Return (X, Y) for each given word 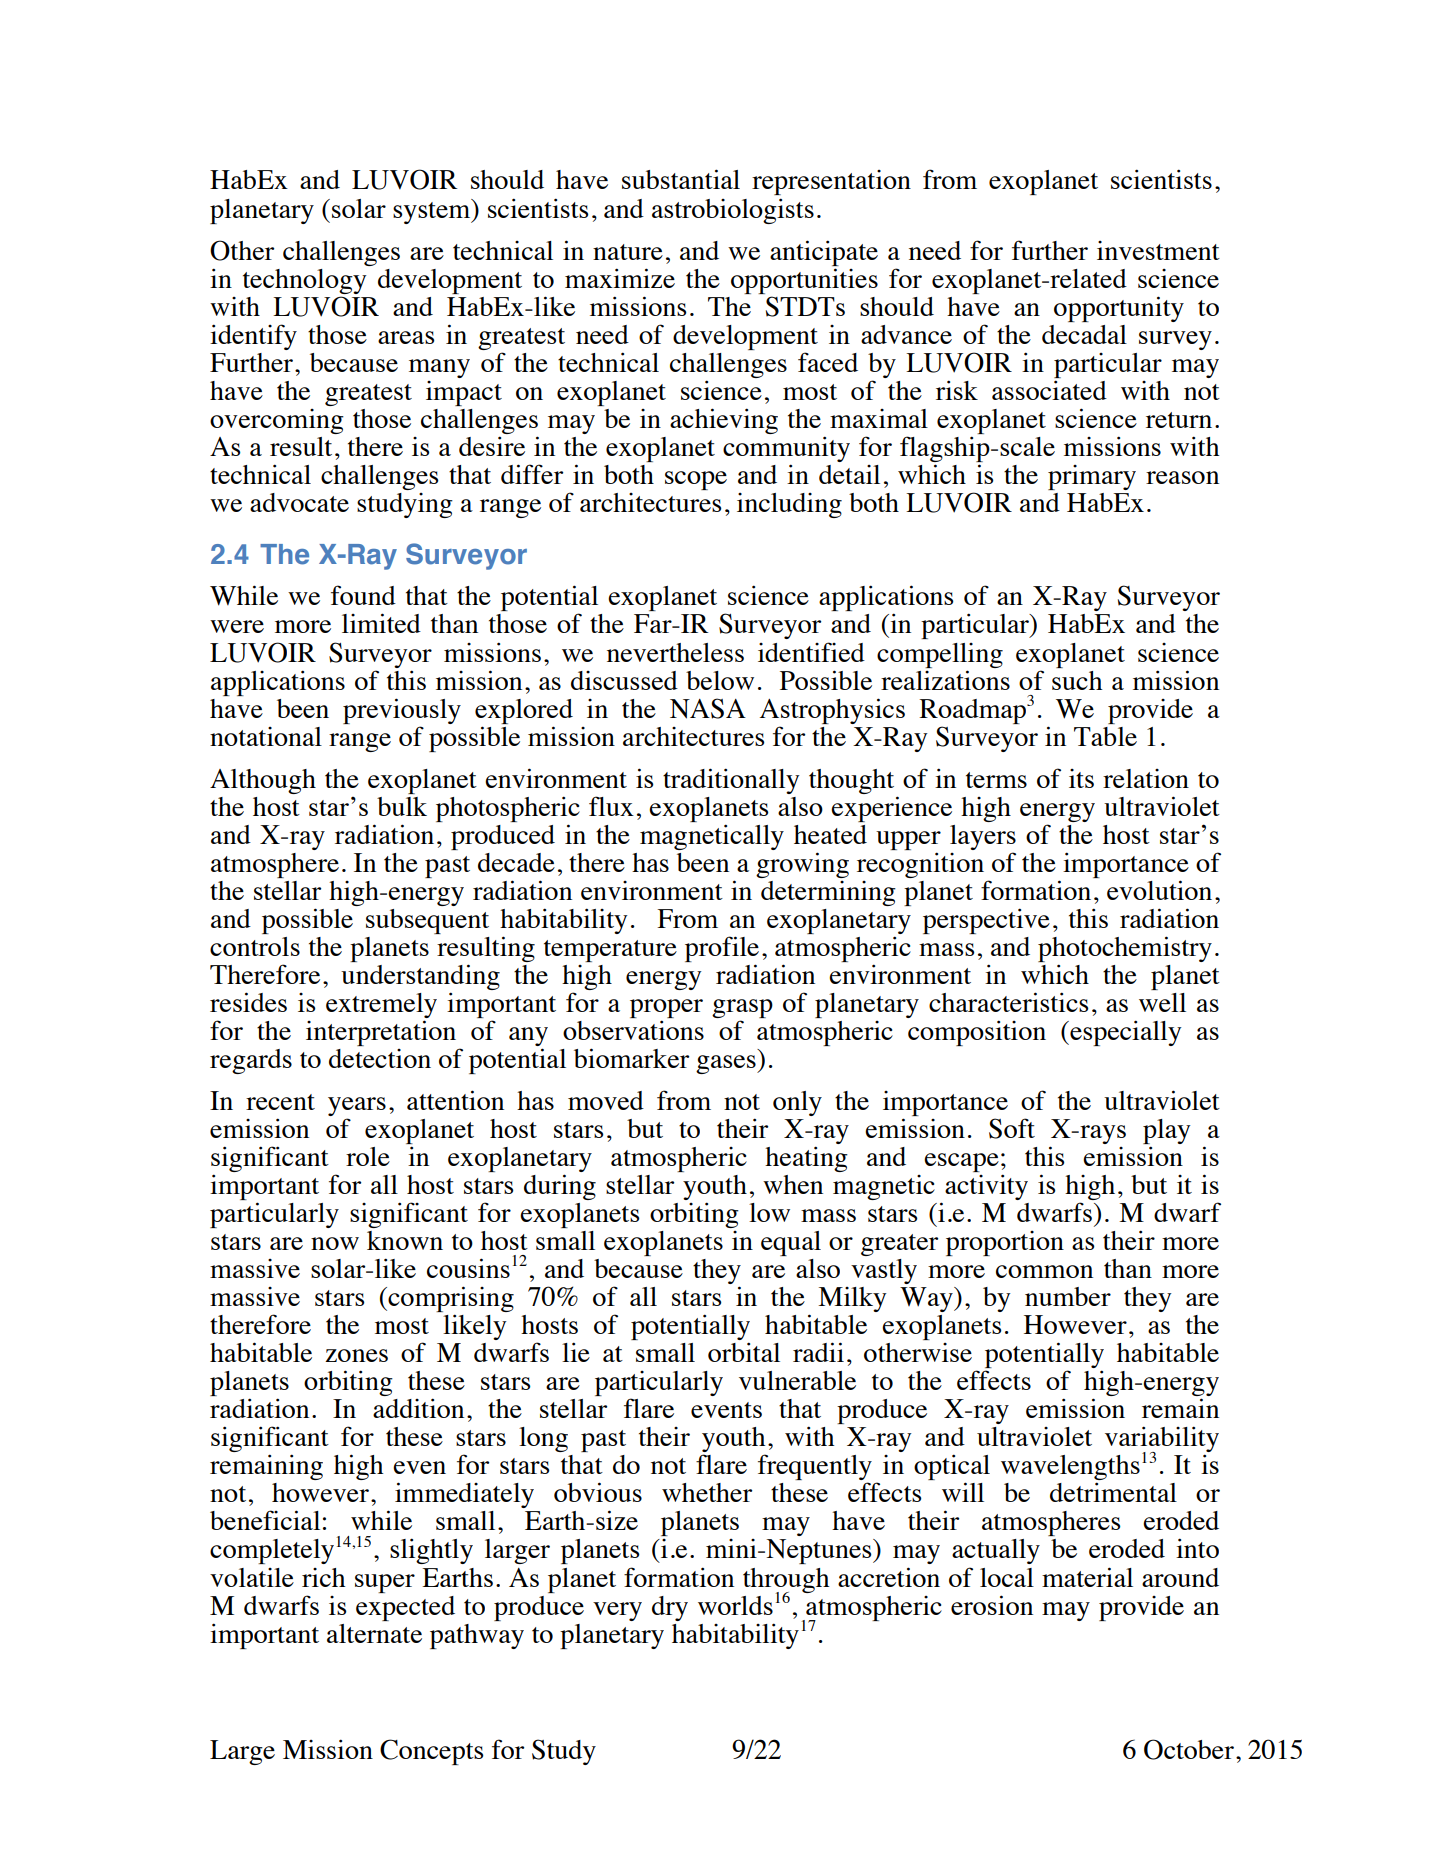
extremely (381, 1005)
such (1077, 680)
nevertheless (675, 652)
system (433, 211)
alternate (374, 1633)
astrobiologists (733, 211)
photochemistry (1125, 949)
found (363, 595)
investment (1158, 250)
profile (722, 949)
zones (356, 1355)
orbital (744, 1352)
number (1068, 1296)
